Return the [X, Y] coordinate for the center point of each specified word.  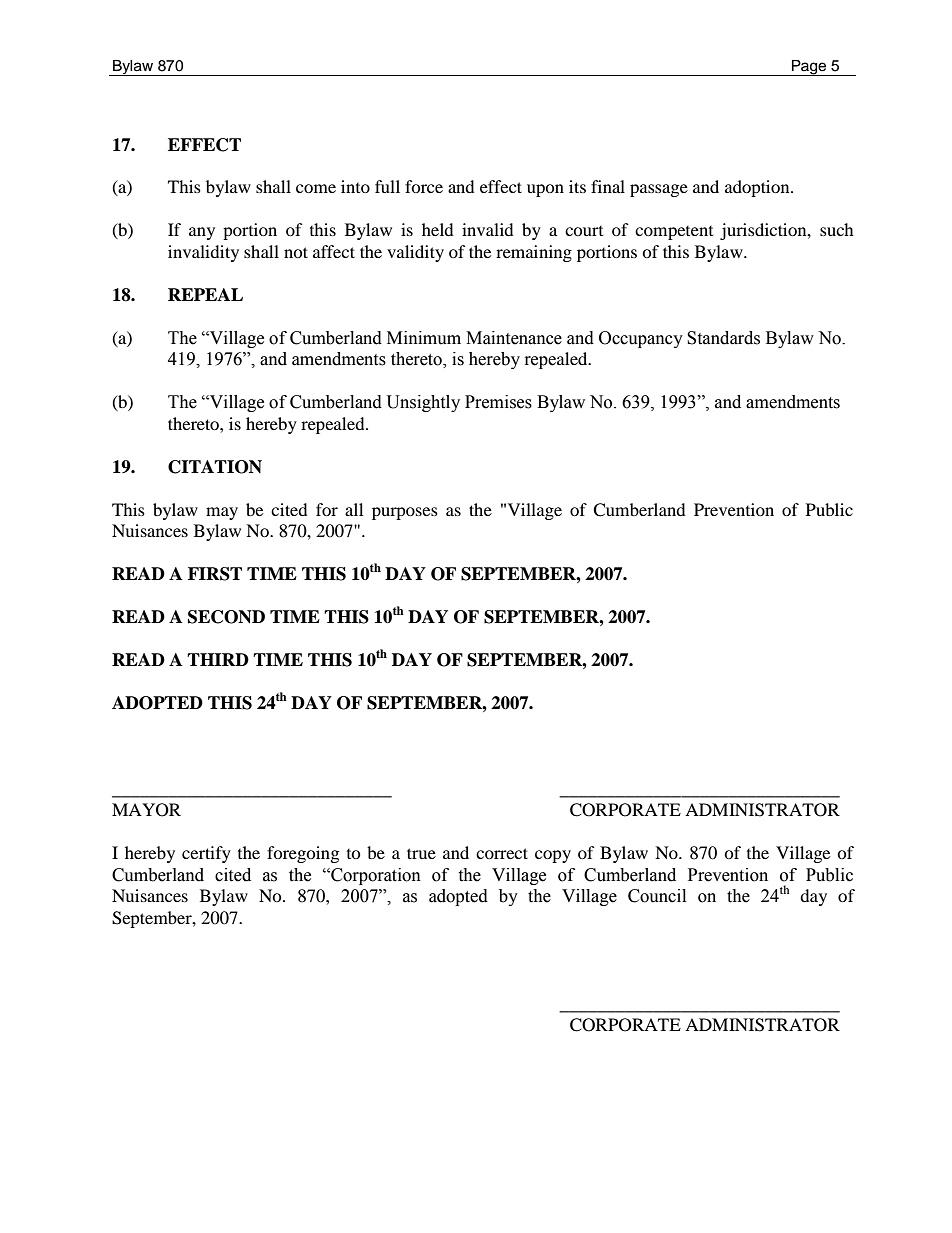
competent [674, 233]
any [202, 233]
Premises [498, 402]
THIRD [218, 659]
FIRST [215, 574]
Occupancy [641, 339]
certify [206, 854]
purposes [405, 513]
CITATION [215, 467]
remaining [534, 253]
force [424, 186]
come [316, 188]
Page [809, 68]
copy [553, 856]
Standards [723, 338]
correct [502, 853]
